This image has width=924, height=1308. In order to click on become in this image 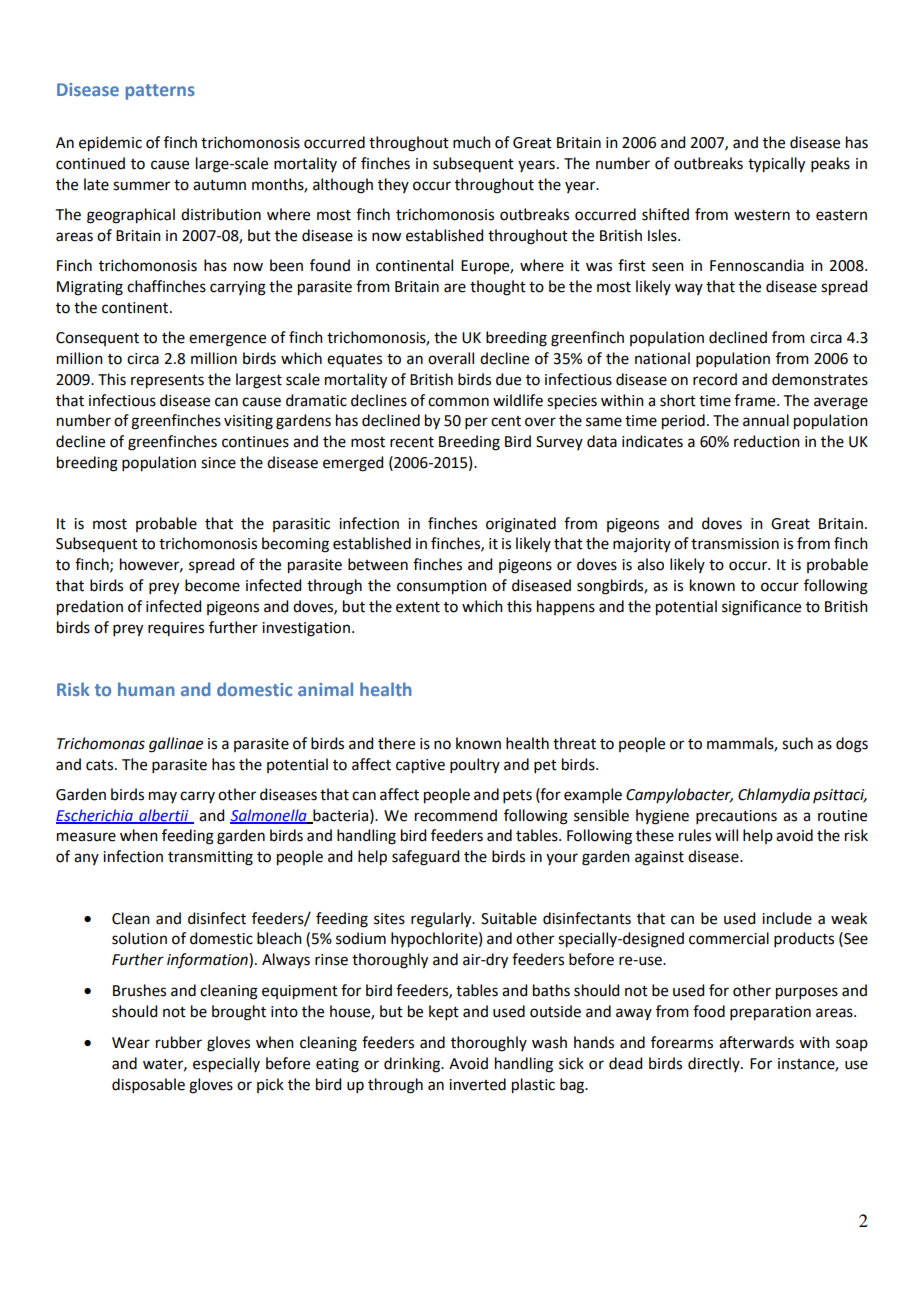, I will do `click(212, 585)`.
